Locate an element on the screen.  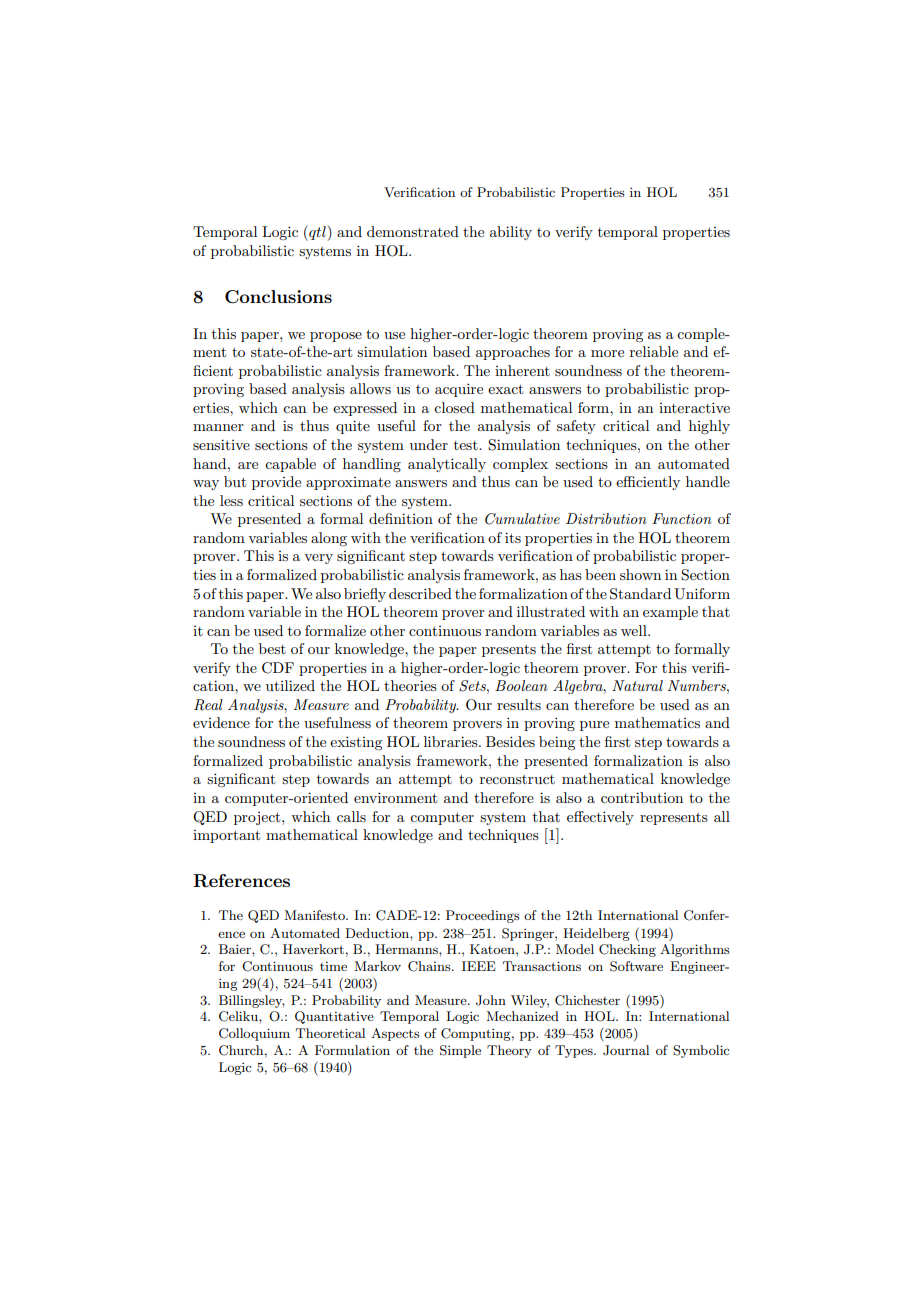
Colloquium is located at coordinates (254, 1034).
